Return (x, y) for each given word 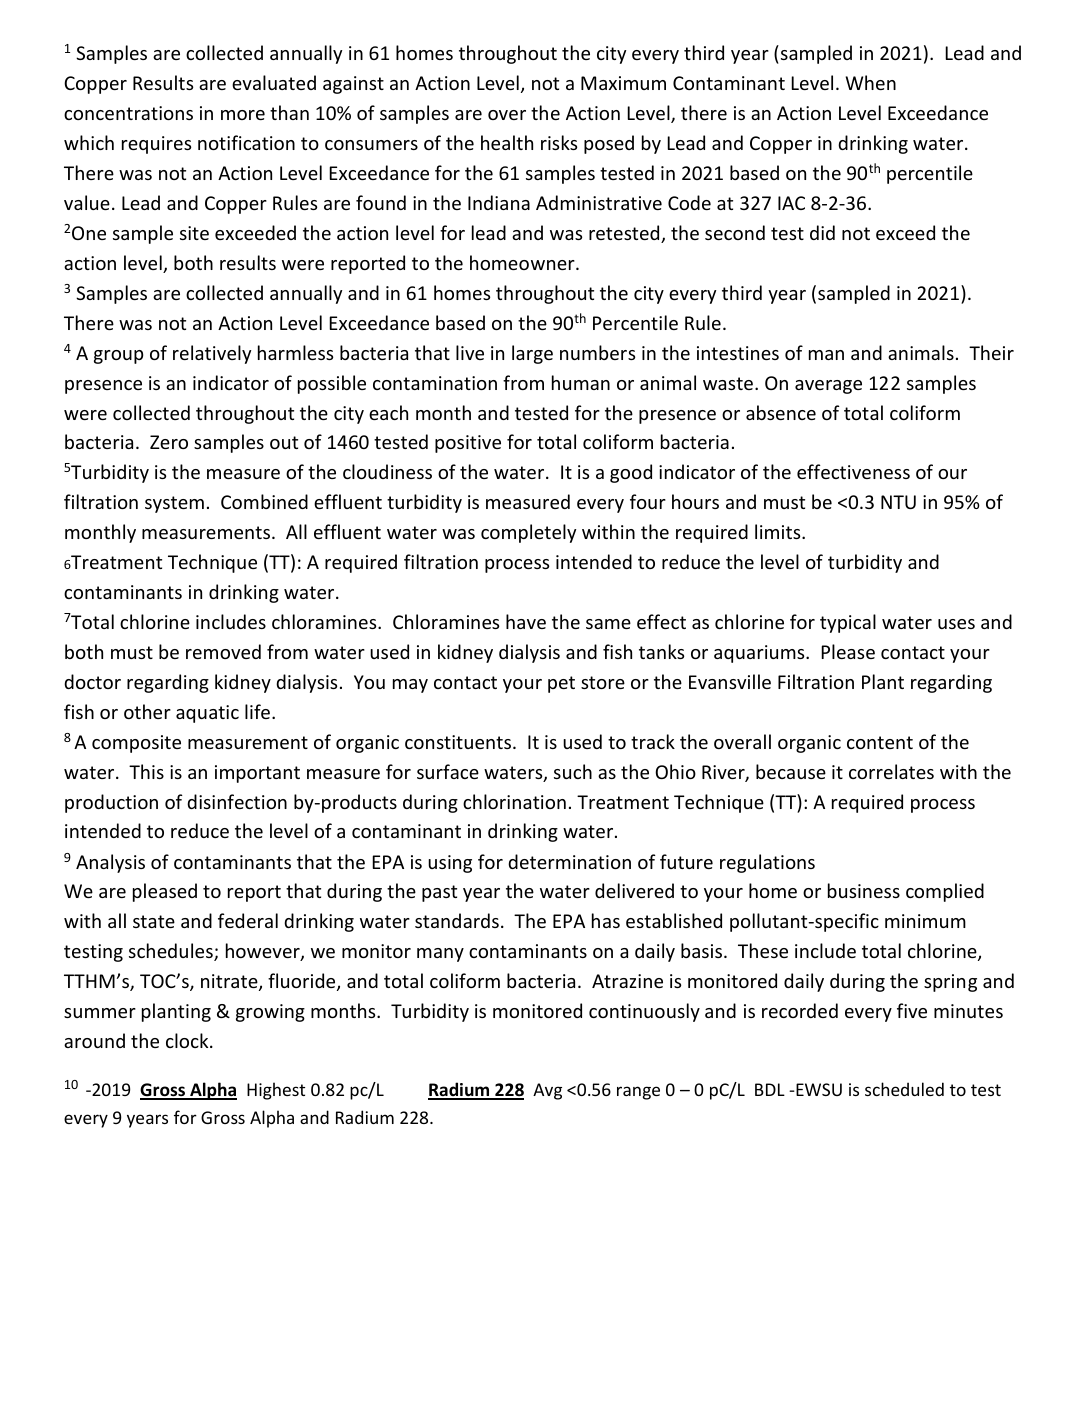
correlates (891, 771)
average (828, 387)
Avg (547, 1091)
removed (223, 651)
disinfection (237, 801)
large (532, 354)
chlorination (514, 801)
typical (848, 623)
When (871, 82)
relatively (212, 354)
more (243, 115)
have (526, 621)
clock (188, 1040)
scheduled (904, 1089)
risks (559, 142)
